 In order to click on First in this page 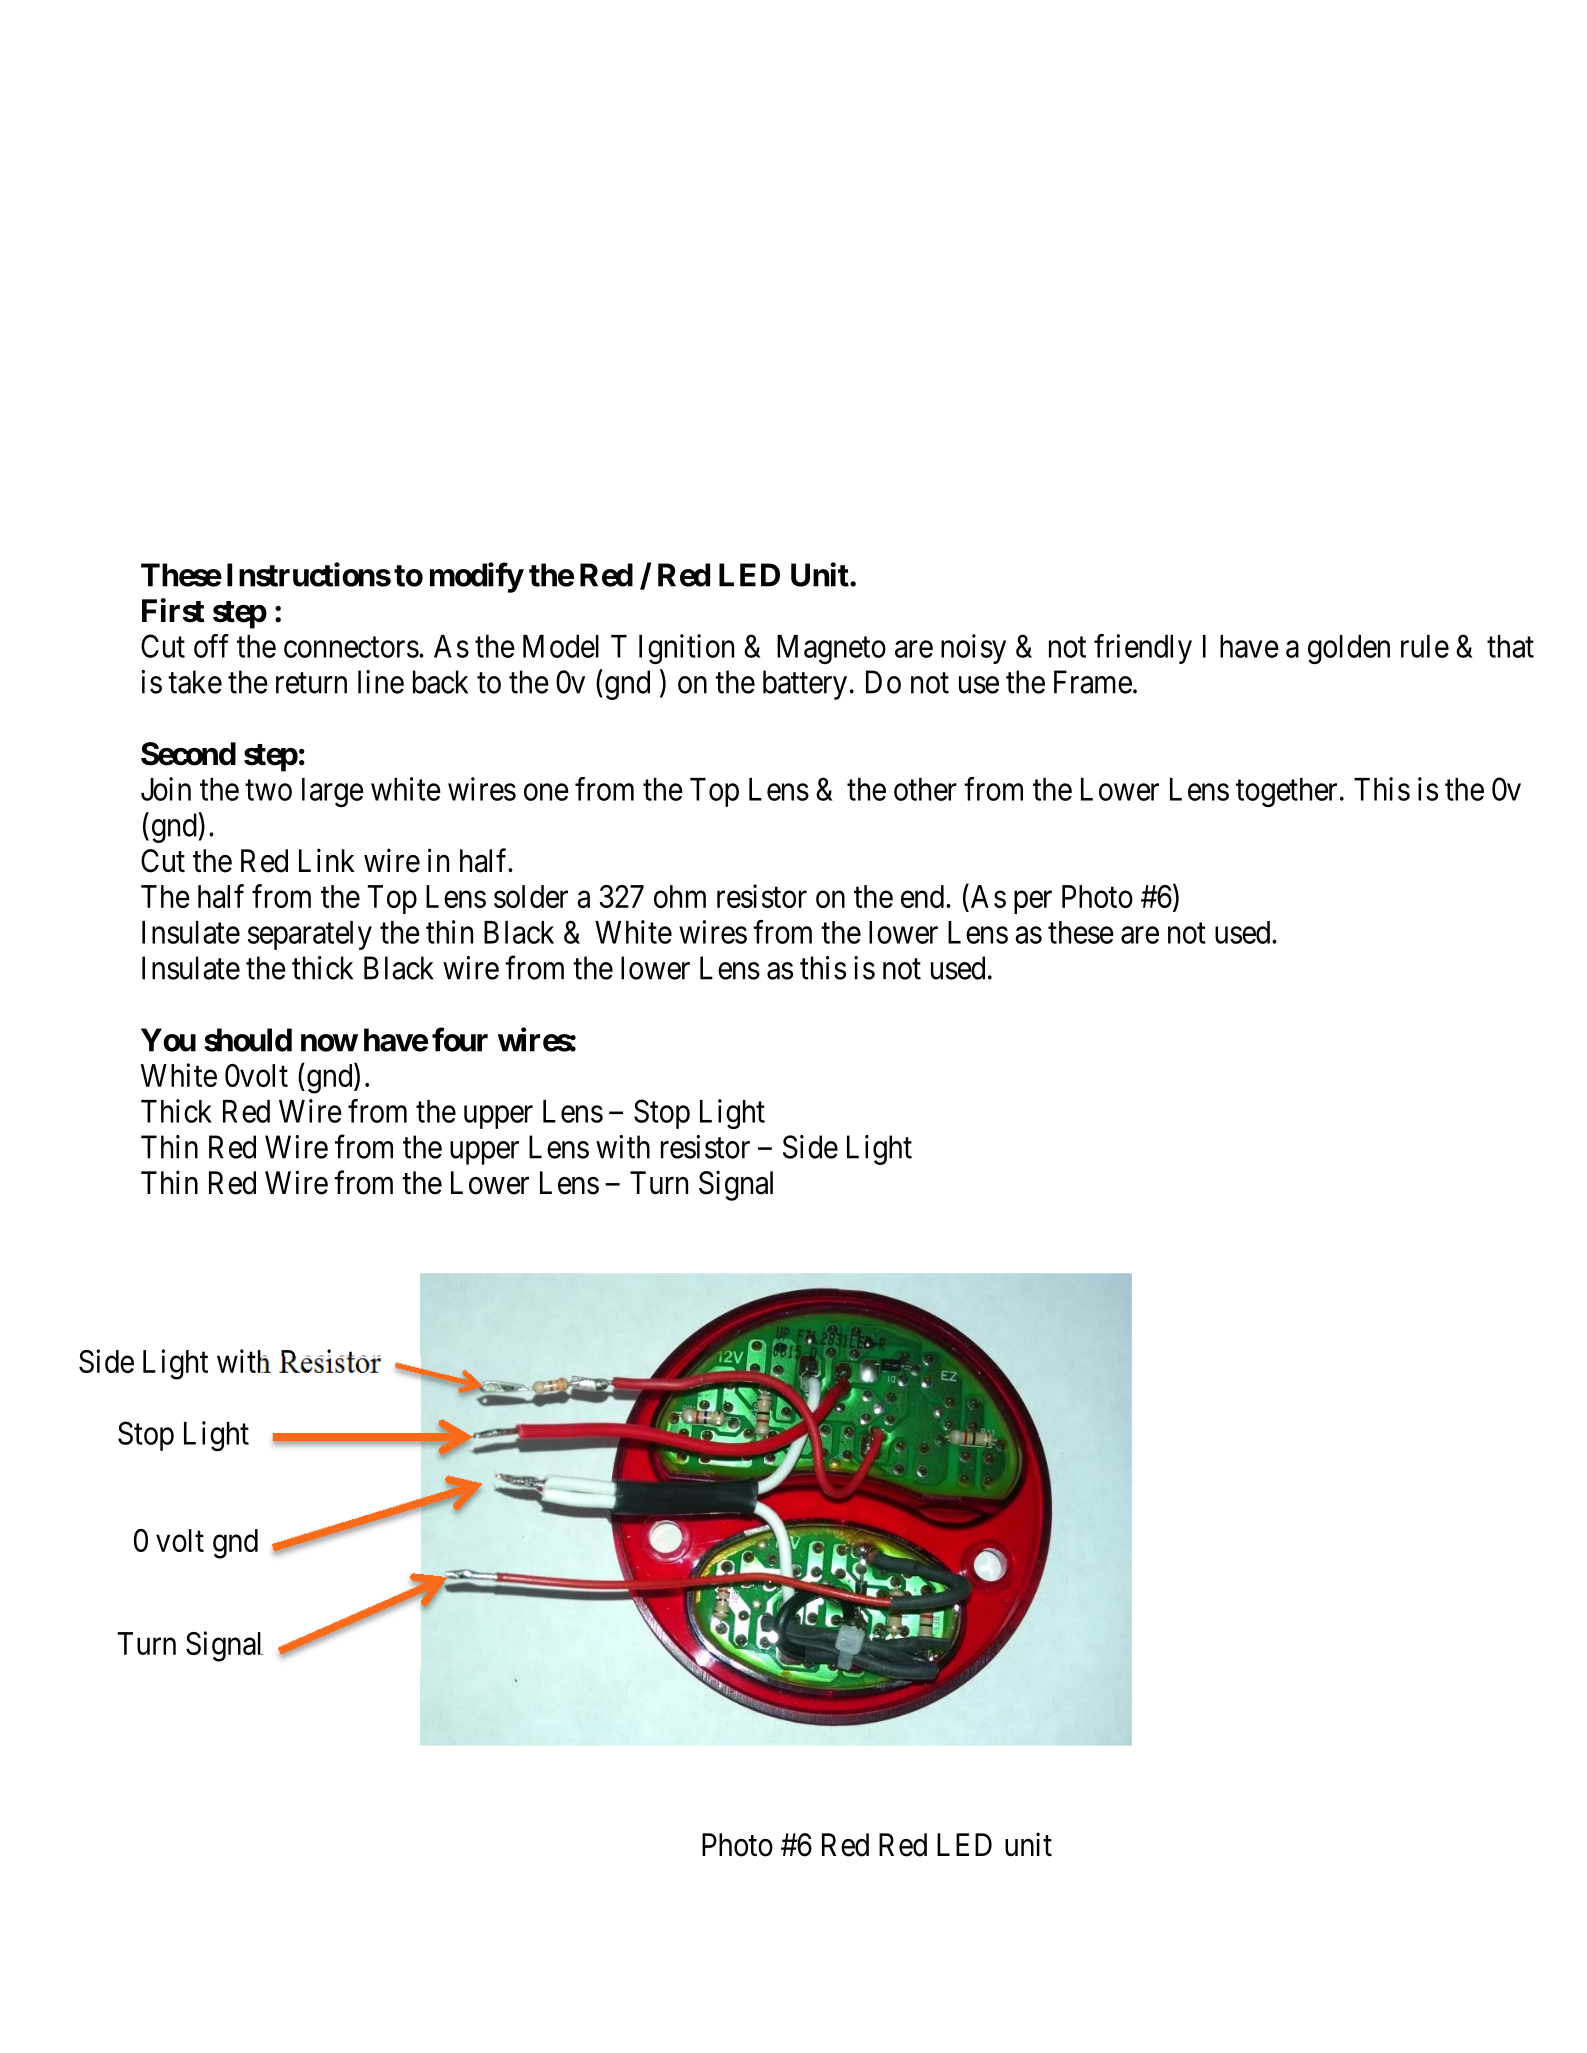, I will do `click(173, 610)`.
